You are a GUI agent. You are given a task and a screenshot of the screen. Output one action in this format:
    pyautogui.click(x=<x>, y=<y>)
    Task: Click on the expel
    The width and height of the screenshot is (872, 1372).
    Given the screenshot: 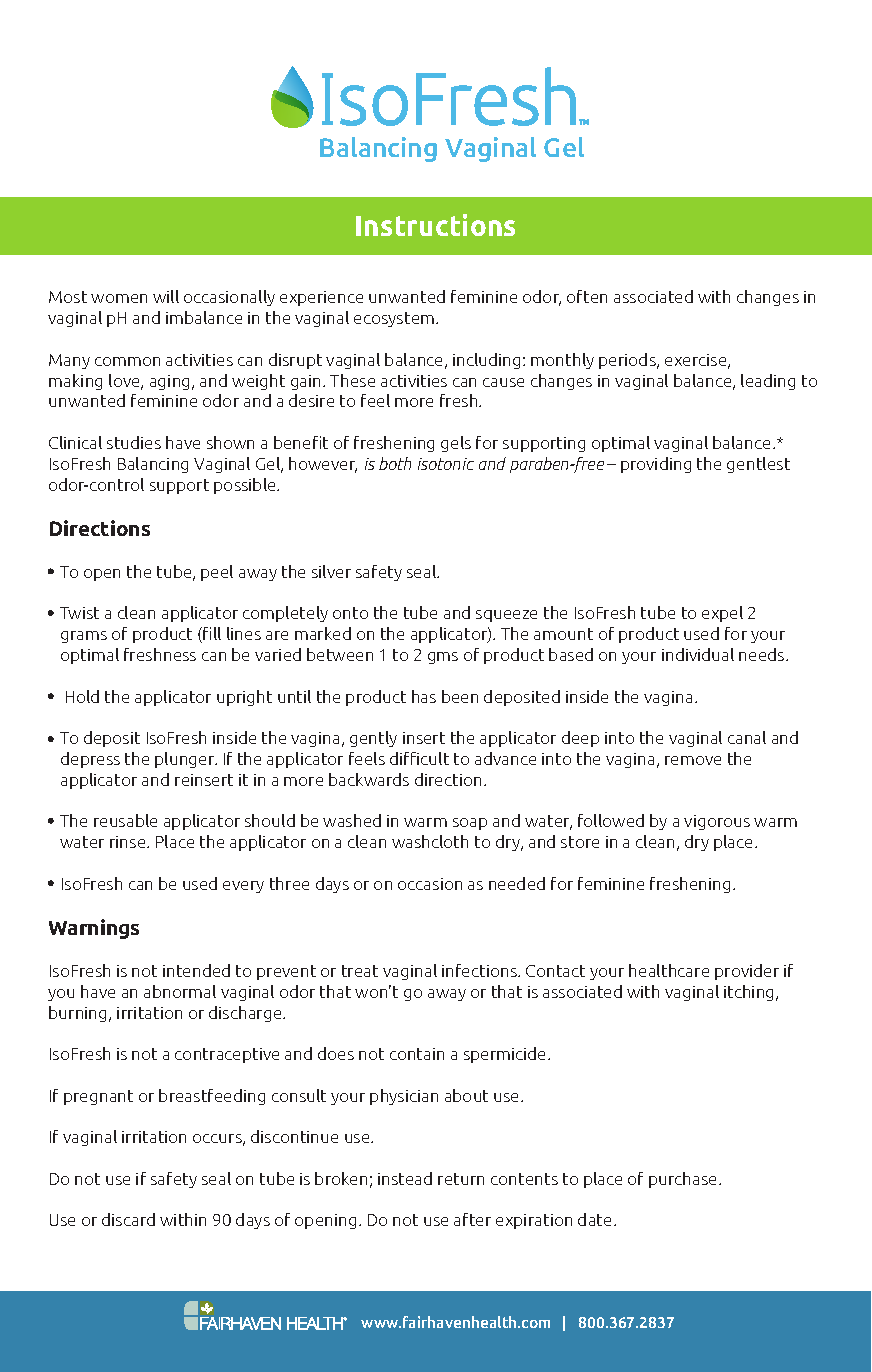 What is the action you would take?
    pyautogui.click(x=722, y=614)
